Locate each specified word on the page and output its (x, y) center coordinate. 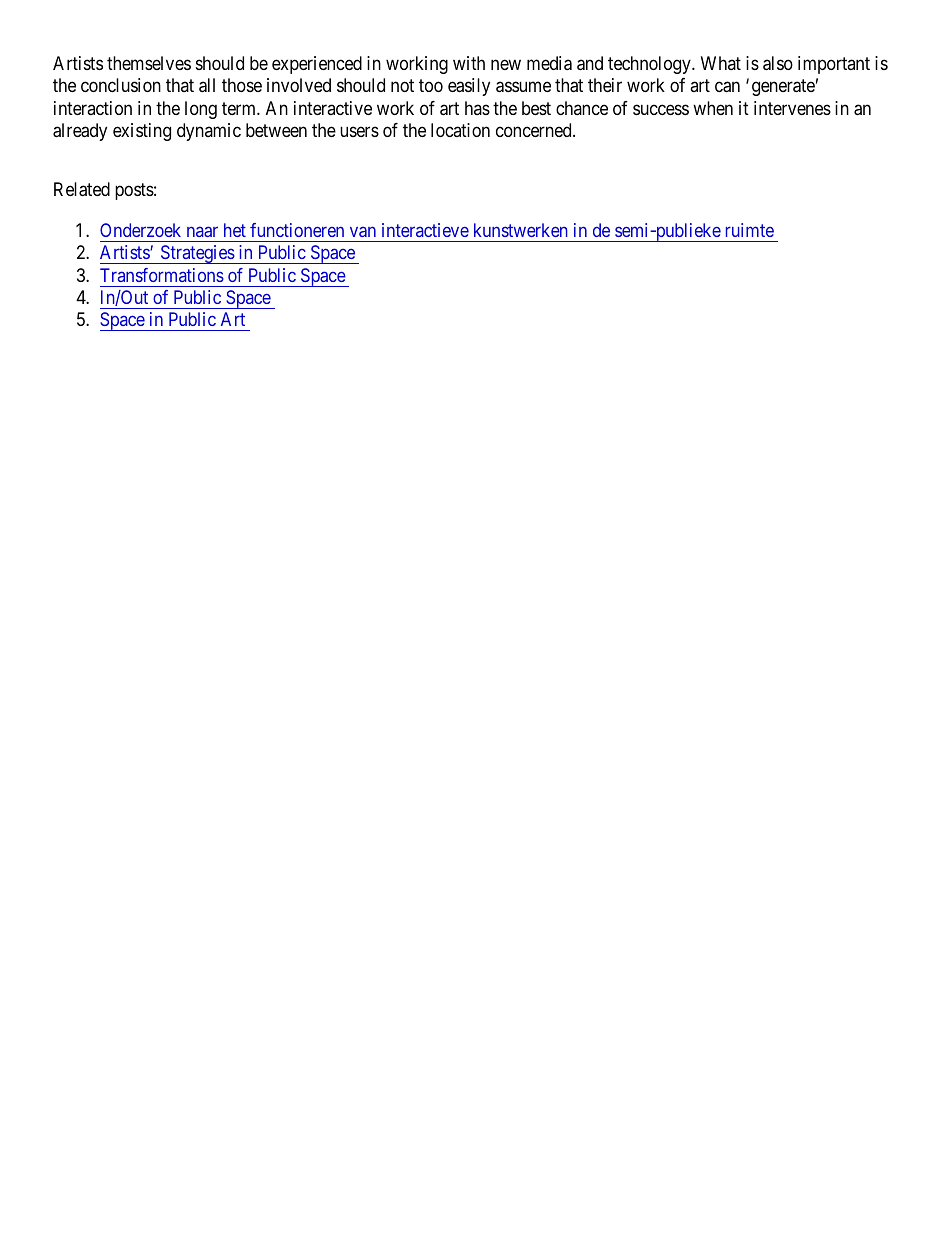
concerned (535, 130)
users (359, 131)
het (235, 230)
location (460, 130)
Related (82, 189)
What (721, 63)
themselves (149, 63)
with (469, 63)
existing (142, 132)
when (713, 108)
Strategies (197, 254)
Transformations (162, 275)
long (201, 110)
